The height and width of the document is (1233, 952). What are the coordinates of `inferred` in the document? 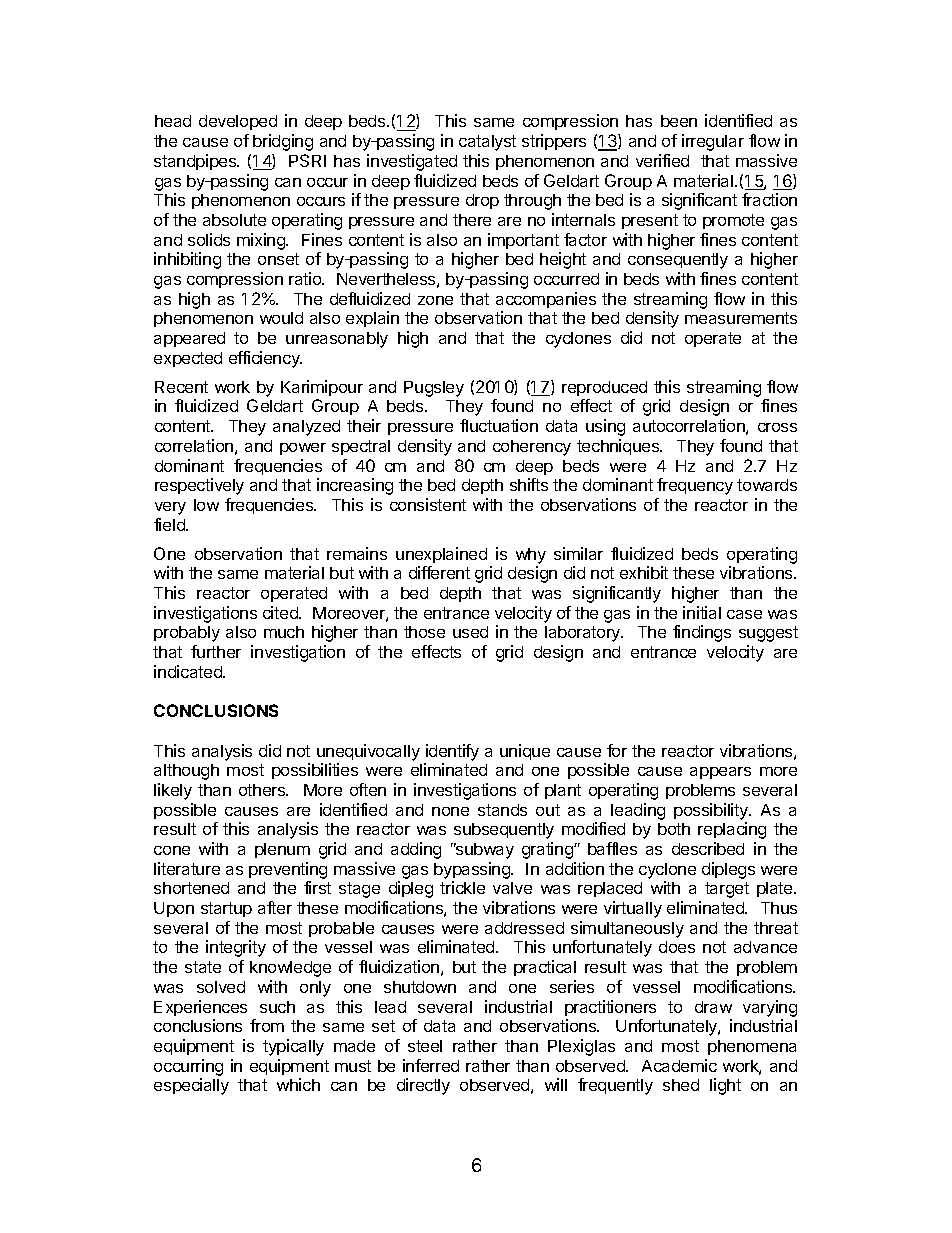 It's located at (431, 1065).
